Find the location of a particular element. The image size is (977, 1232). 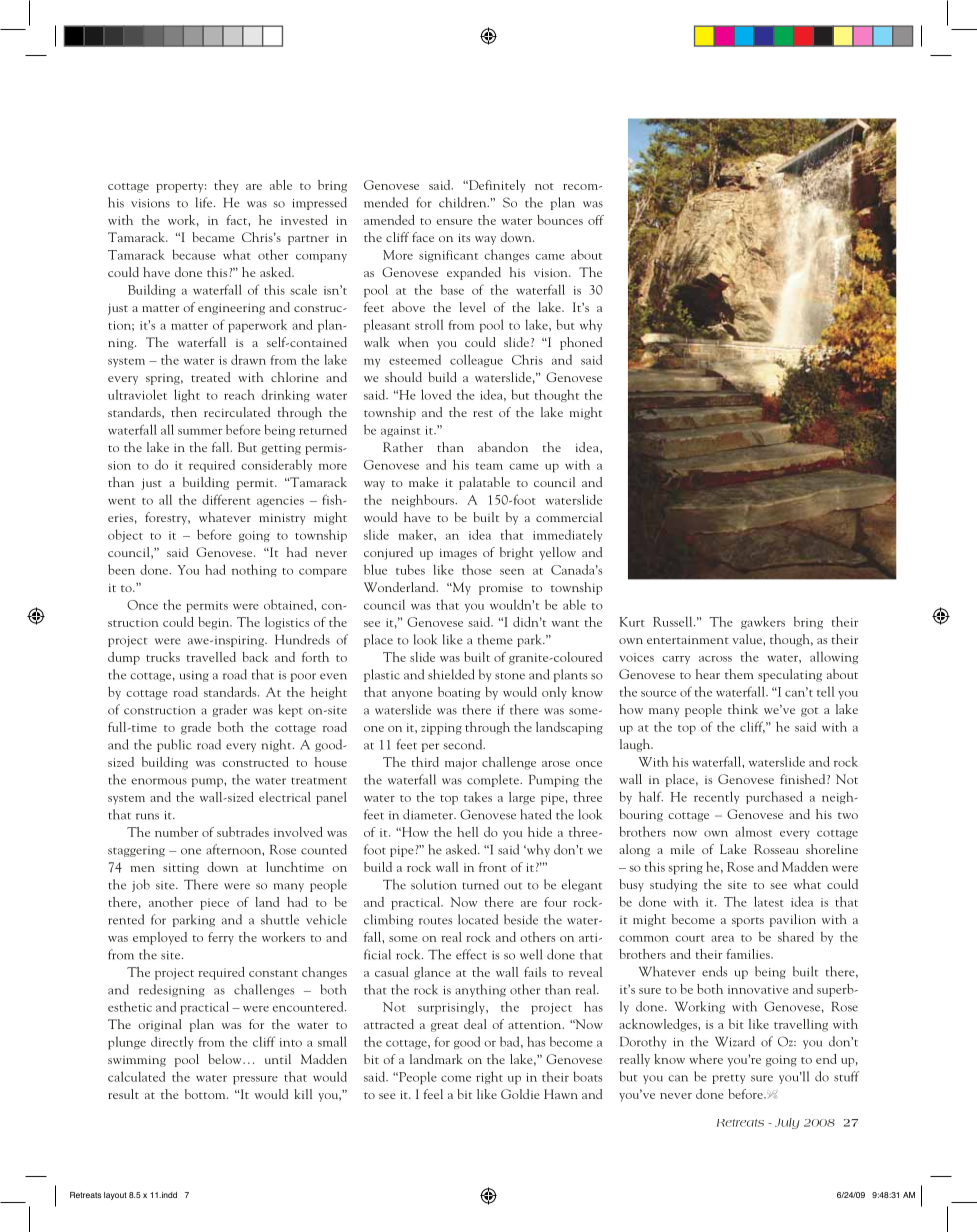

off is located at coordinates (596, 220).
